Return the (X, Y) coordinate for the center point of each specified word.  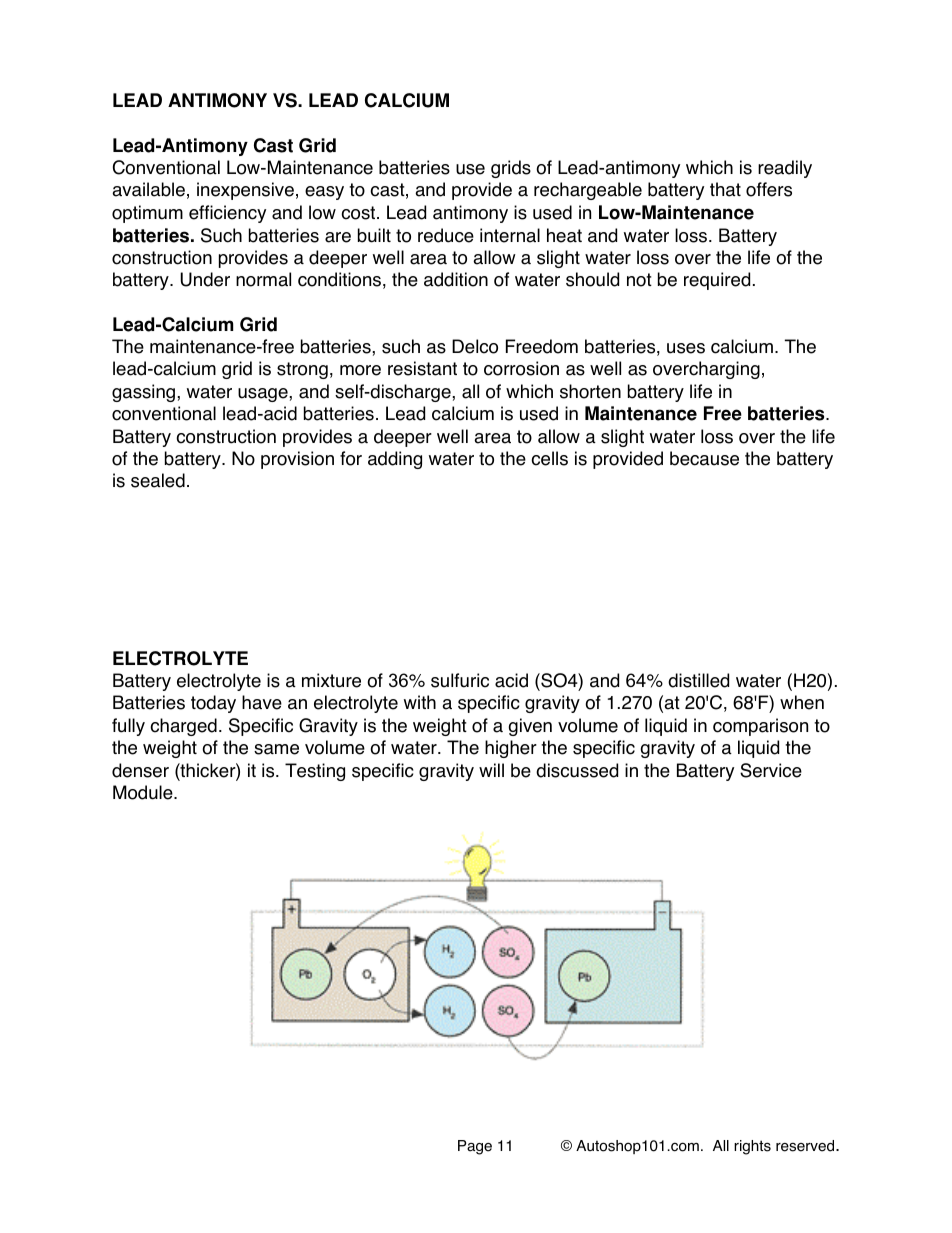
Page (475, 1147)
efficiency (227, 214)
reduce (446, 235)
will (491, 770)
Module (144, 792)
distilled (698, 680)
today (213, 704)
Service (771, 770)
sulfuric (460, 680)
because (704, 458)
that (725, 189)
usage (264, 395)
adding (395, 460)
